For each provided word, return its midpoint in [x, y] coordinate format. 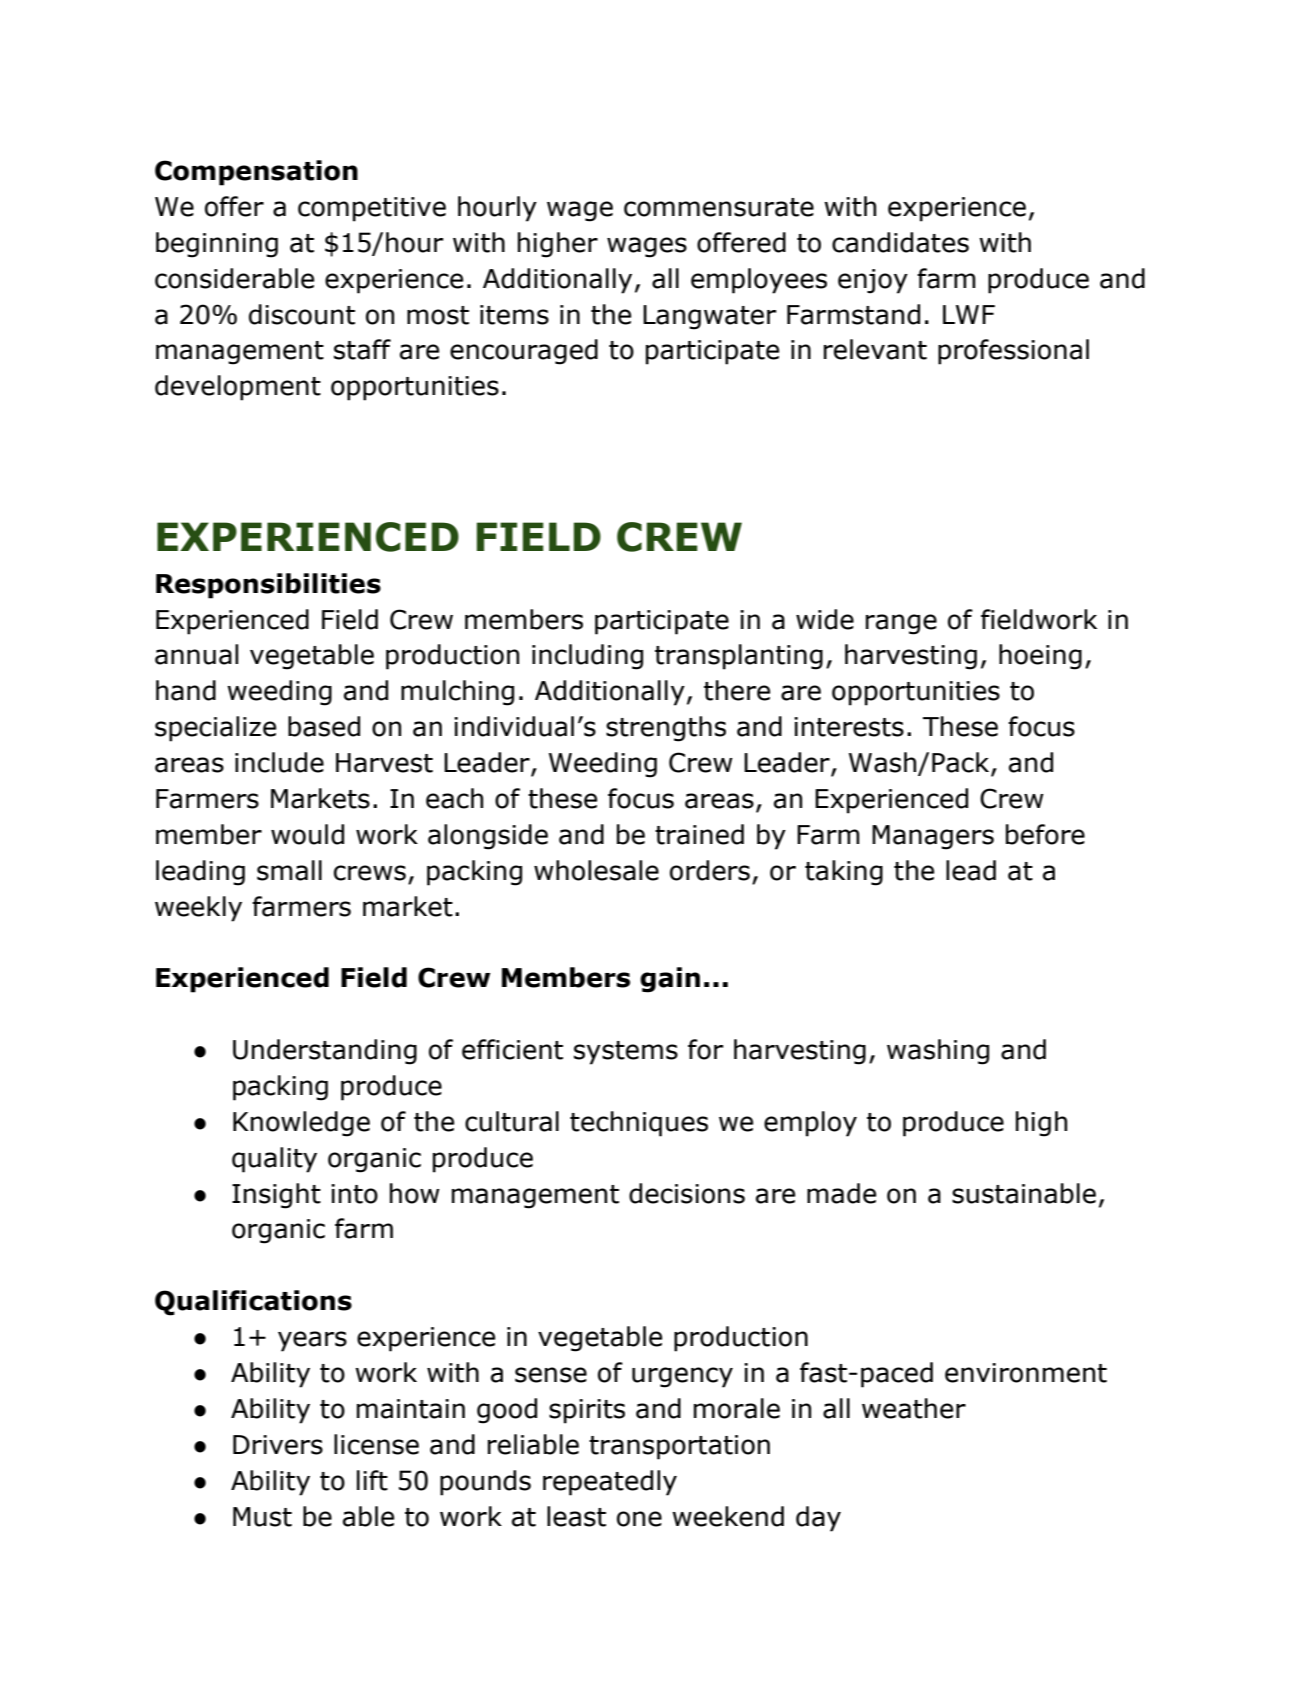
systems [626, 1053]
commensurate [719, 207]
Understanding [325, 1052]
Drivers [278, 1445]
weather [914, 1408]
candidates [900, 242]
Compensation [256, 173]
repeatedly [610, 1483]
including [587, 657]
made [841, 1193]
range [901, 624]
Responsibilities [268, 586]
